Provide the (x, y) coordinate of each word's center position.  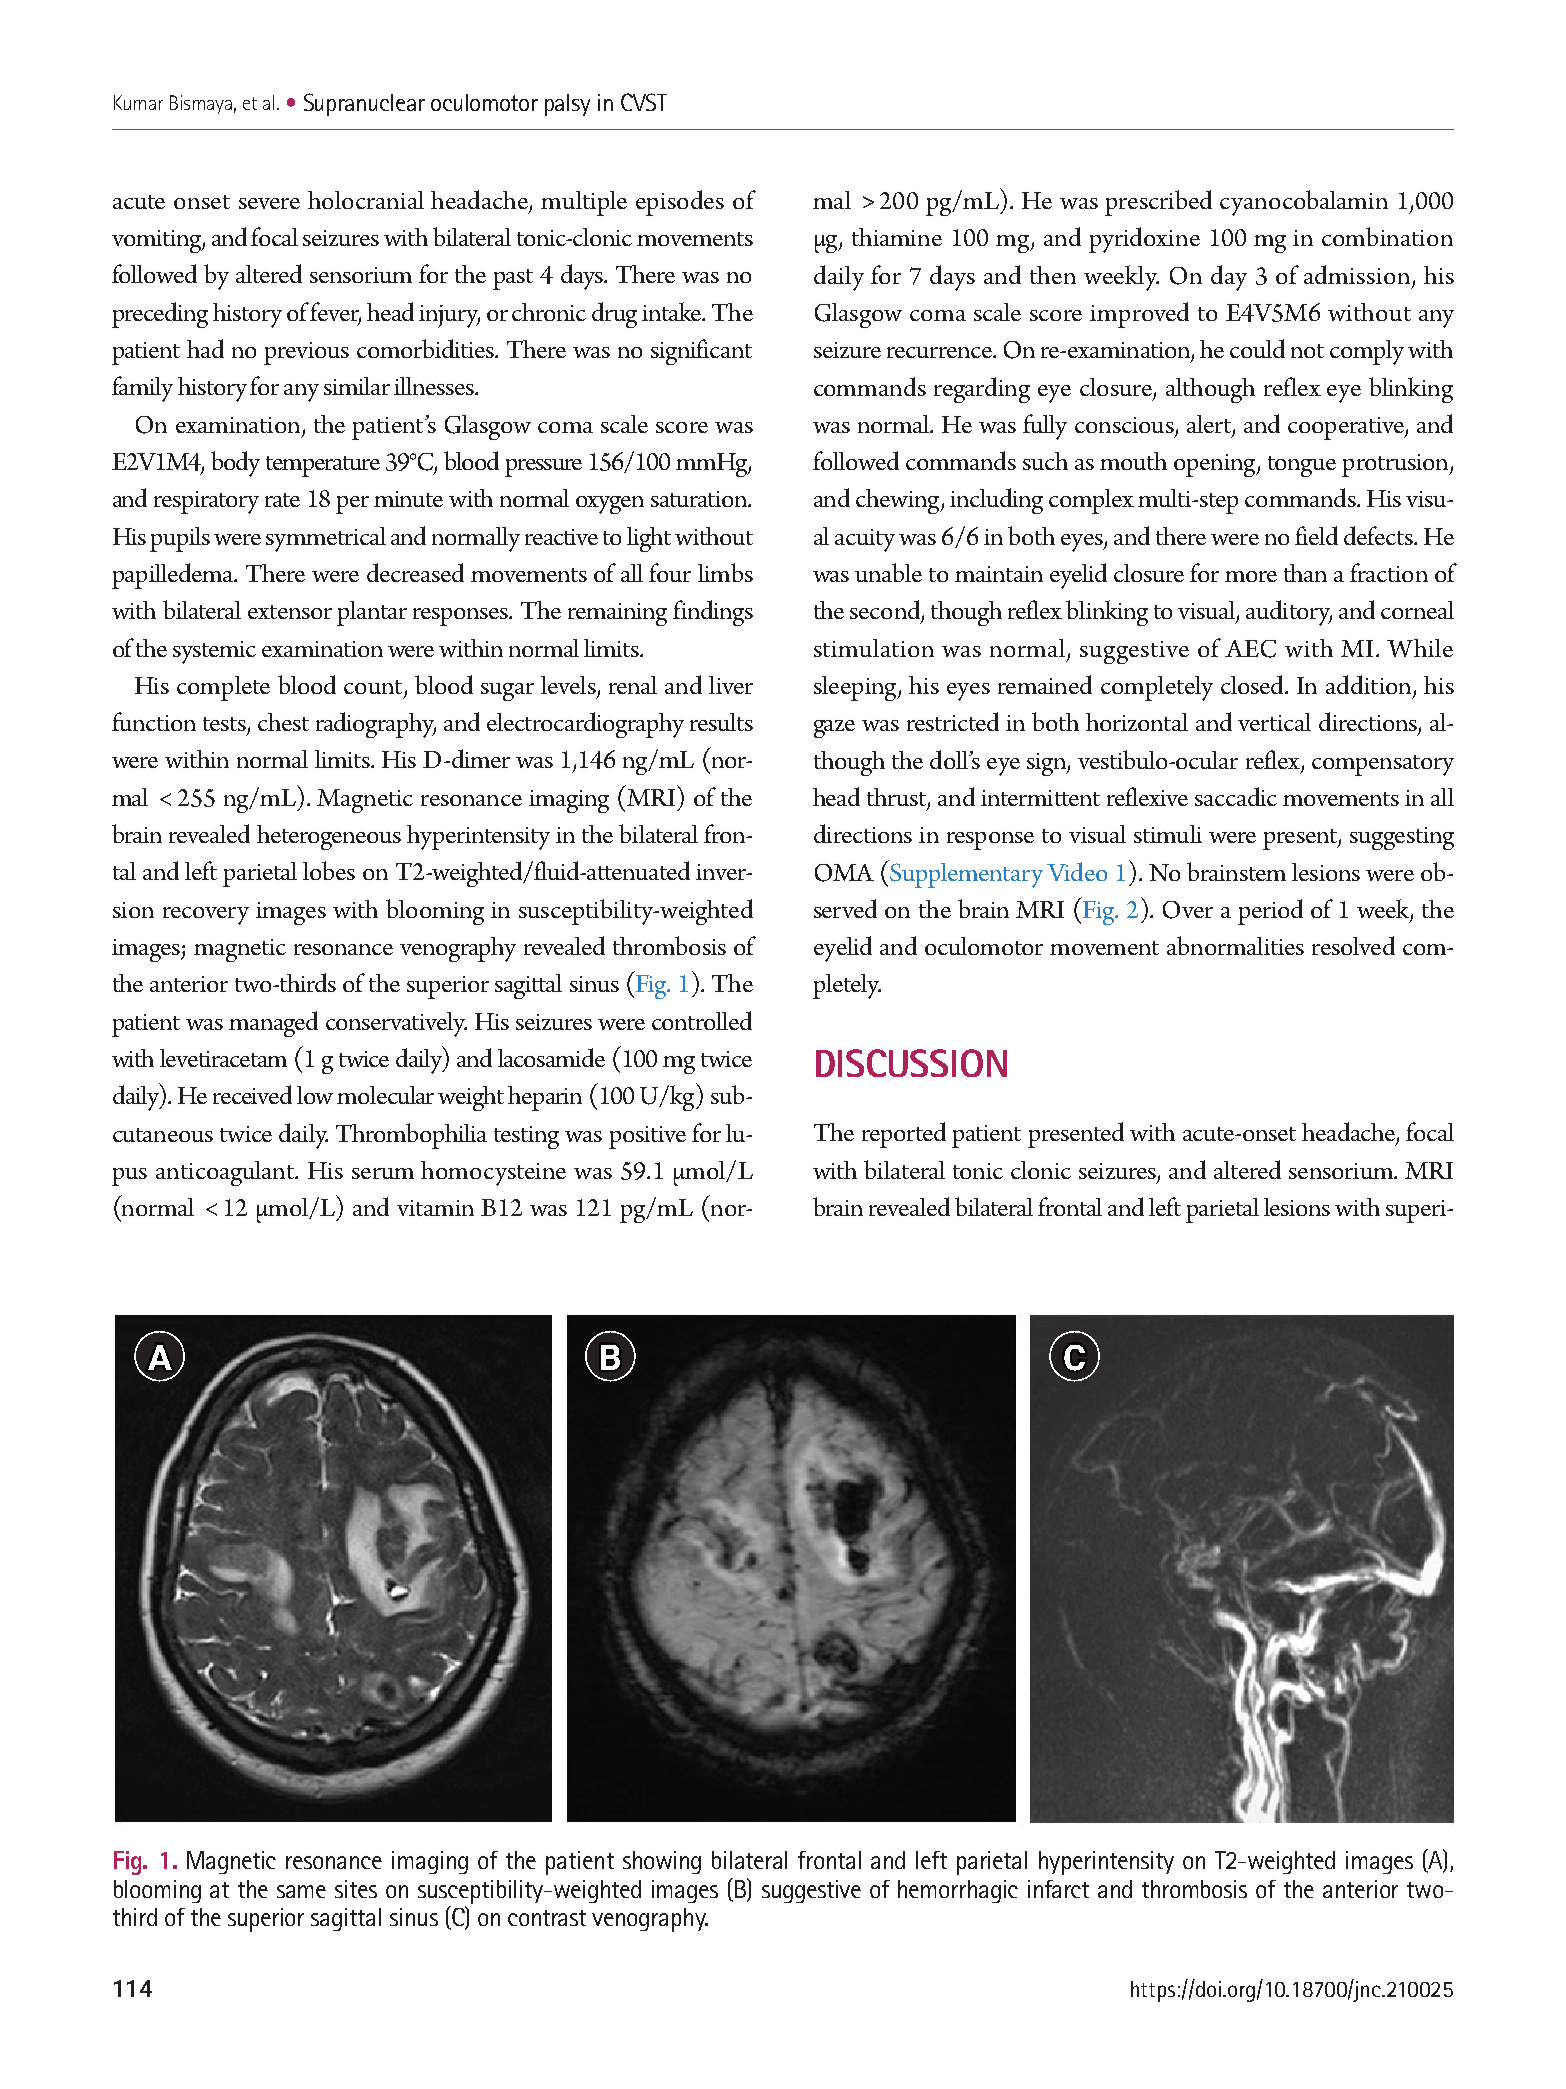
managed (273, 1024)
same (301, 1891)
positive (647, 1137)
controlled (702, 1020)
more (1251, 576)
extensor (290, 612)
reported (904, 1135)
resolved (1353, 945)
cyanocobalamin (1304, 203)
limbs (725, 572)
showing (662, 1862)
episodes (680, 203)
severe (269, 203)
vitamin (435, 1208)
